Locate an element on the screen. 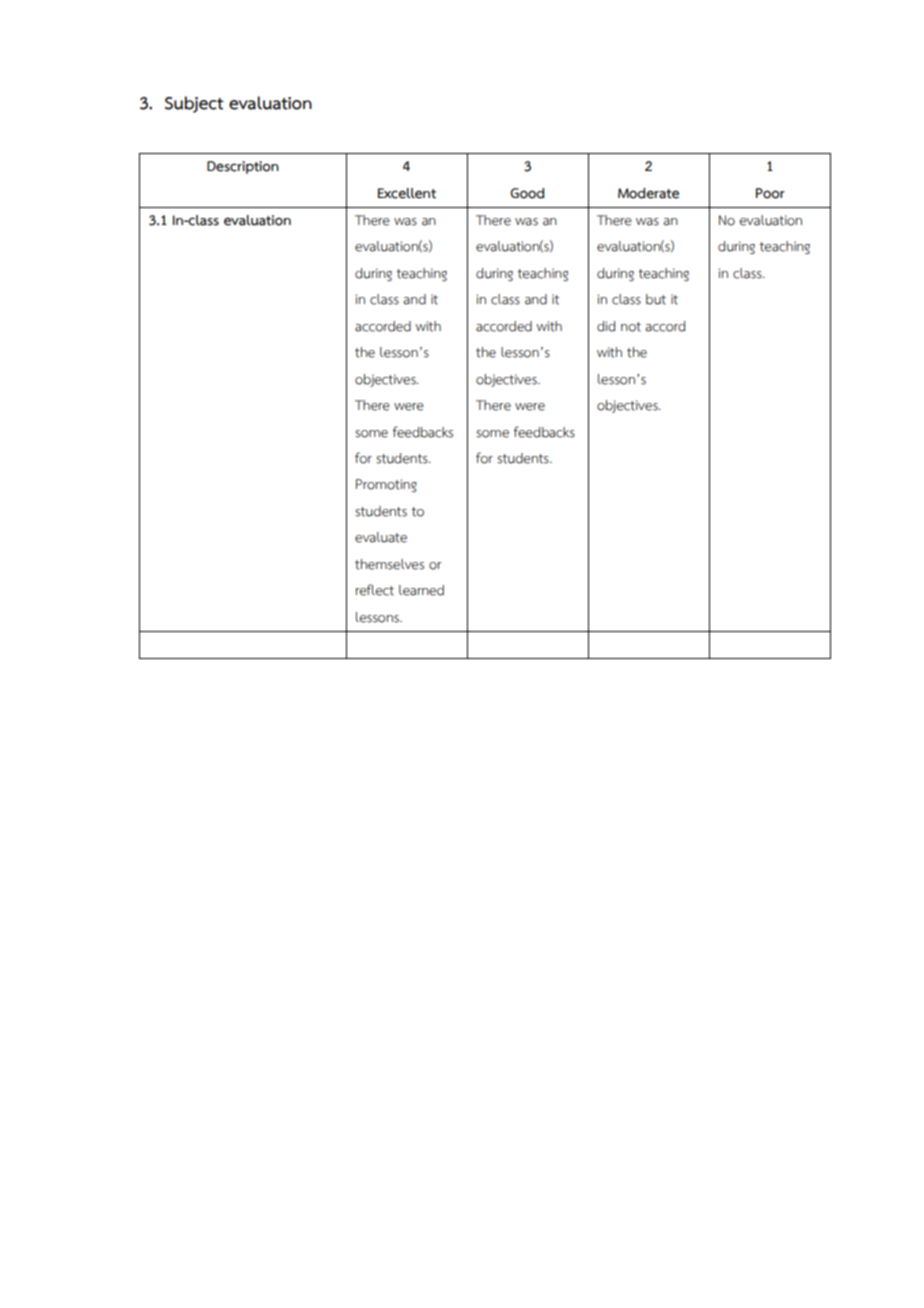  Good is located at coordinates (527, 193).
